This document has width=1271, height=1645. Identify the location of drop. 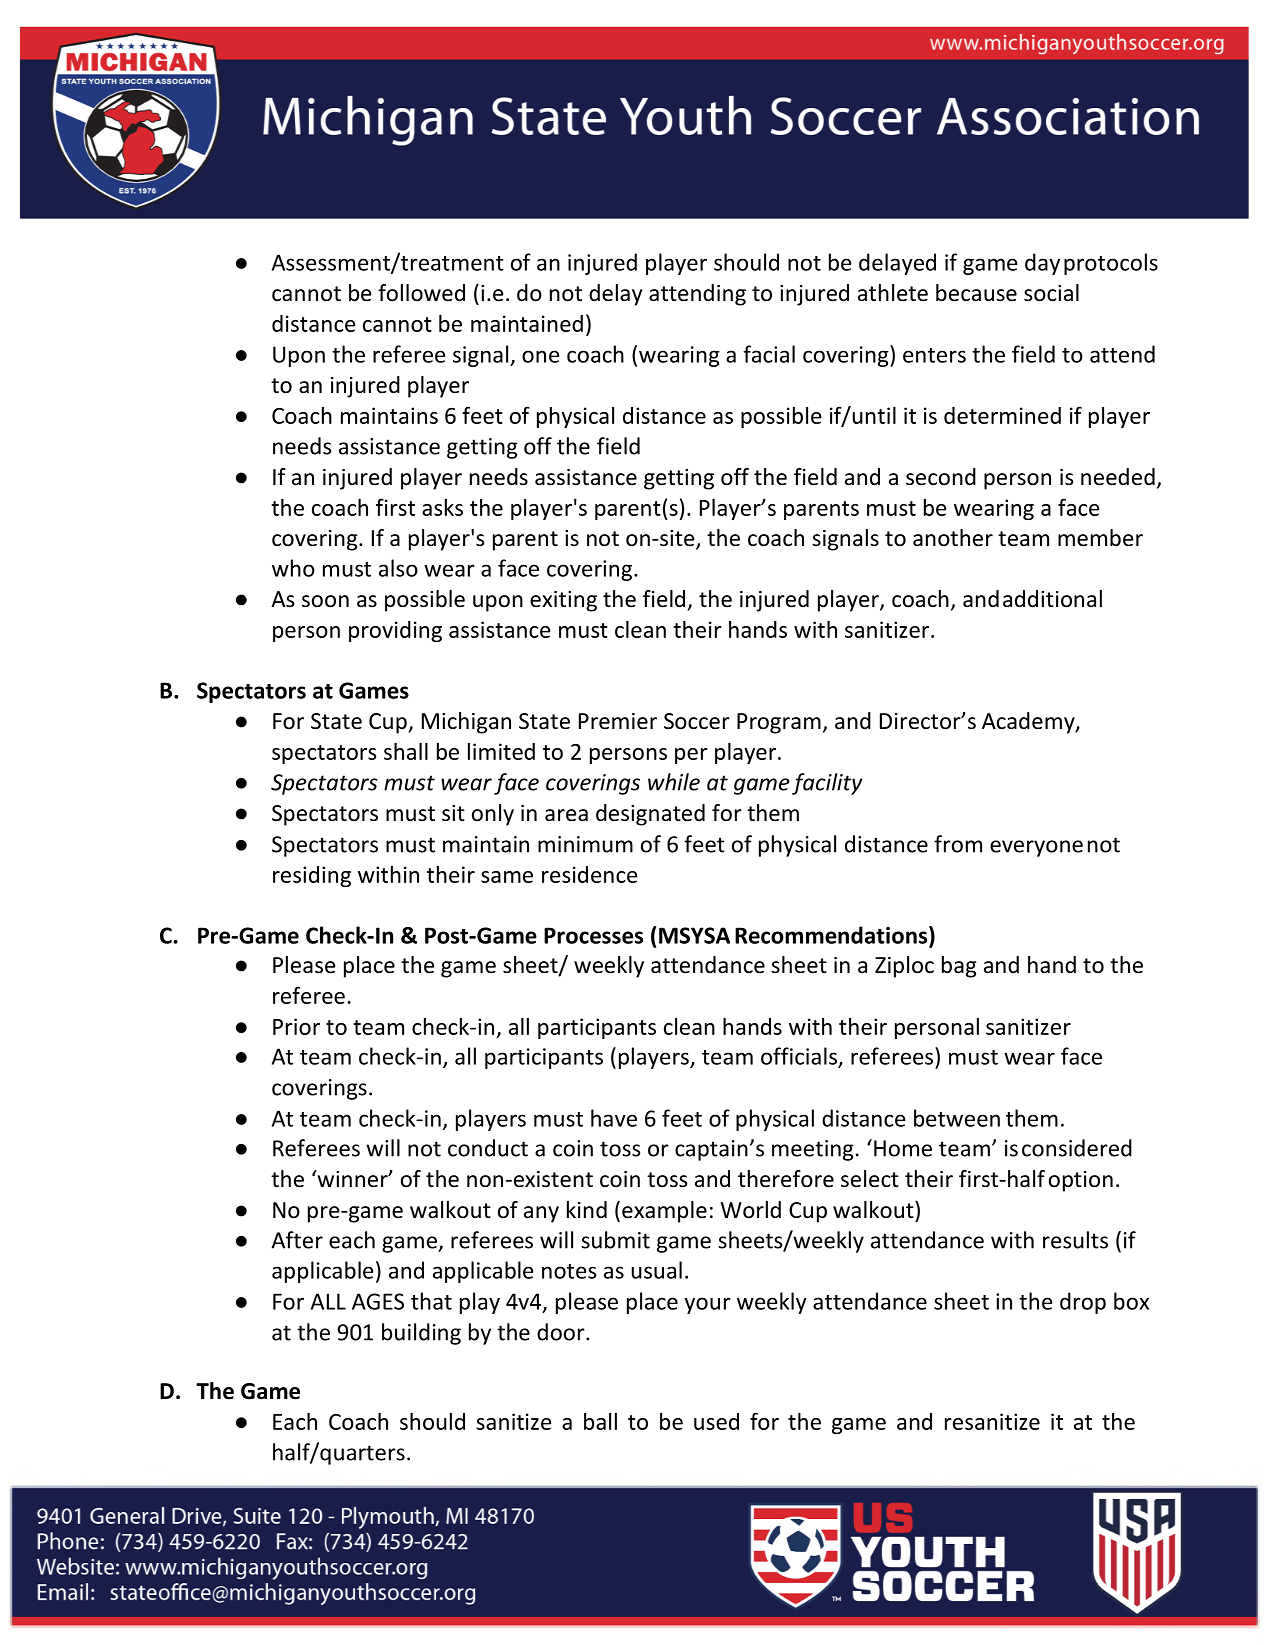
(1083, 1303).
